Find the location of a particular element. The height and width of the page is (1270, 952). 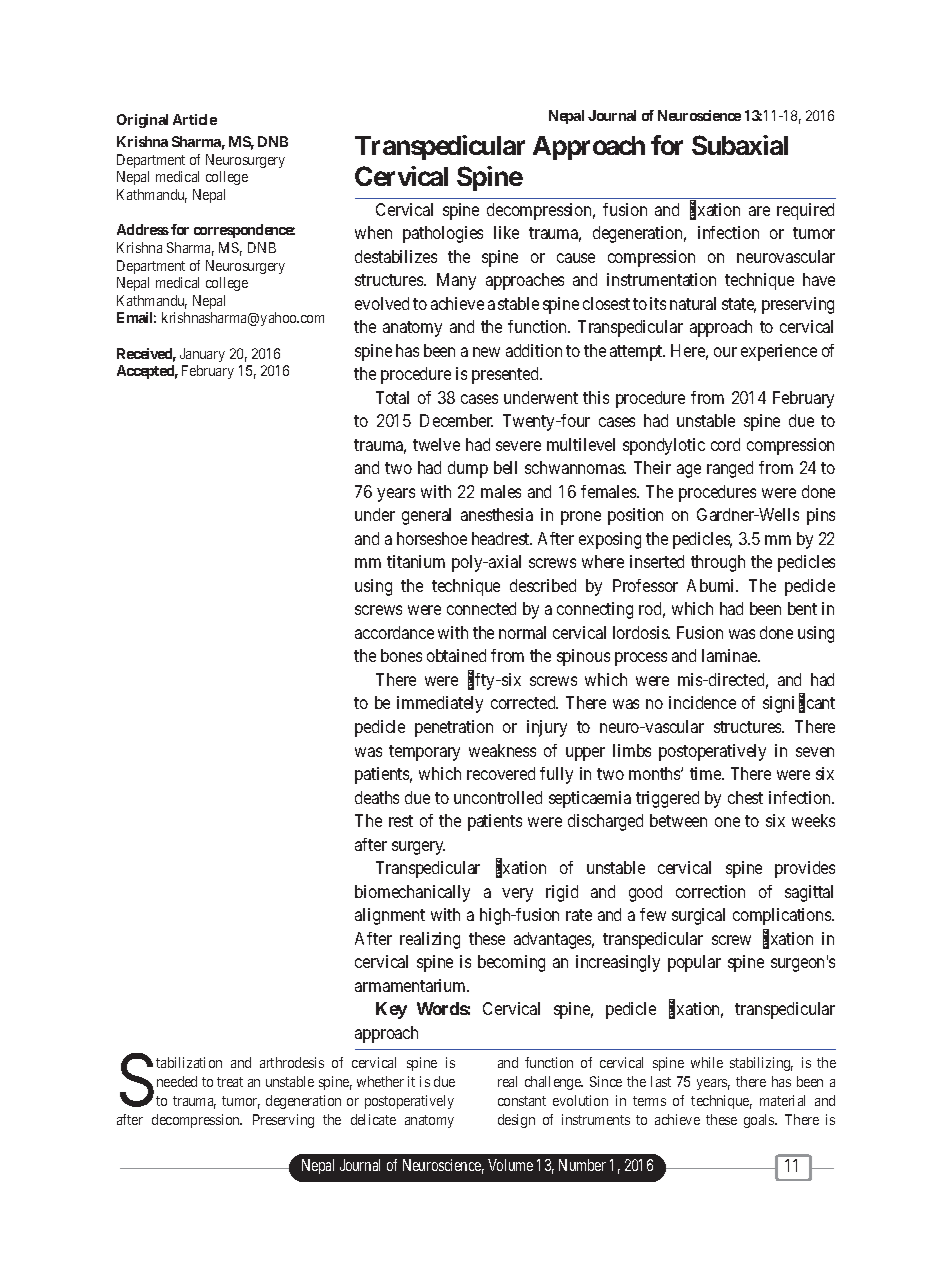

January is located at coordinates (202, 355).
